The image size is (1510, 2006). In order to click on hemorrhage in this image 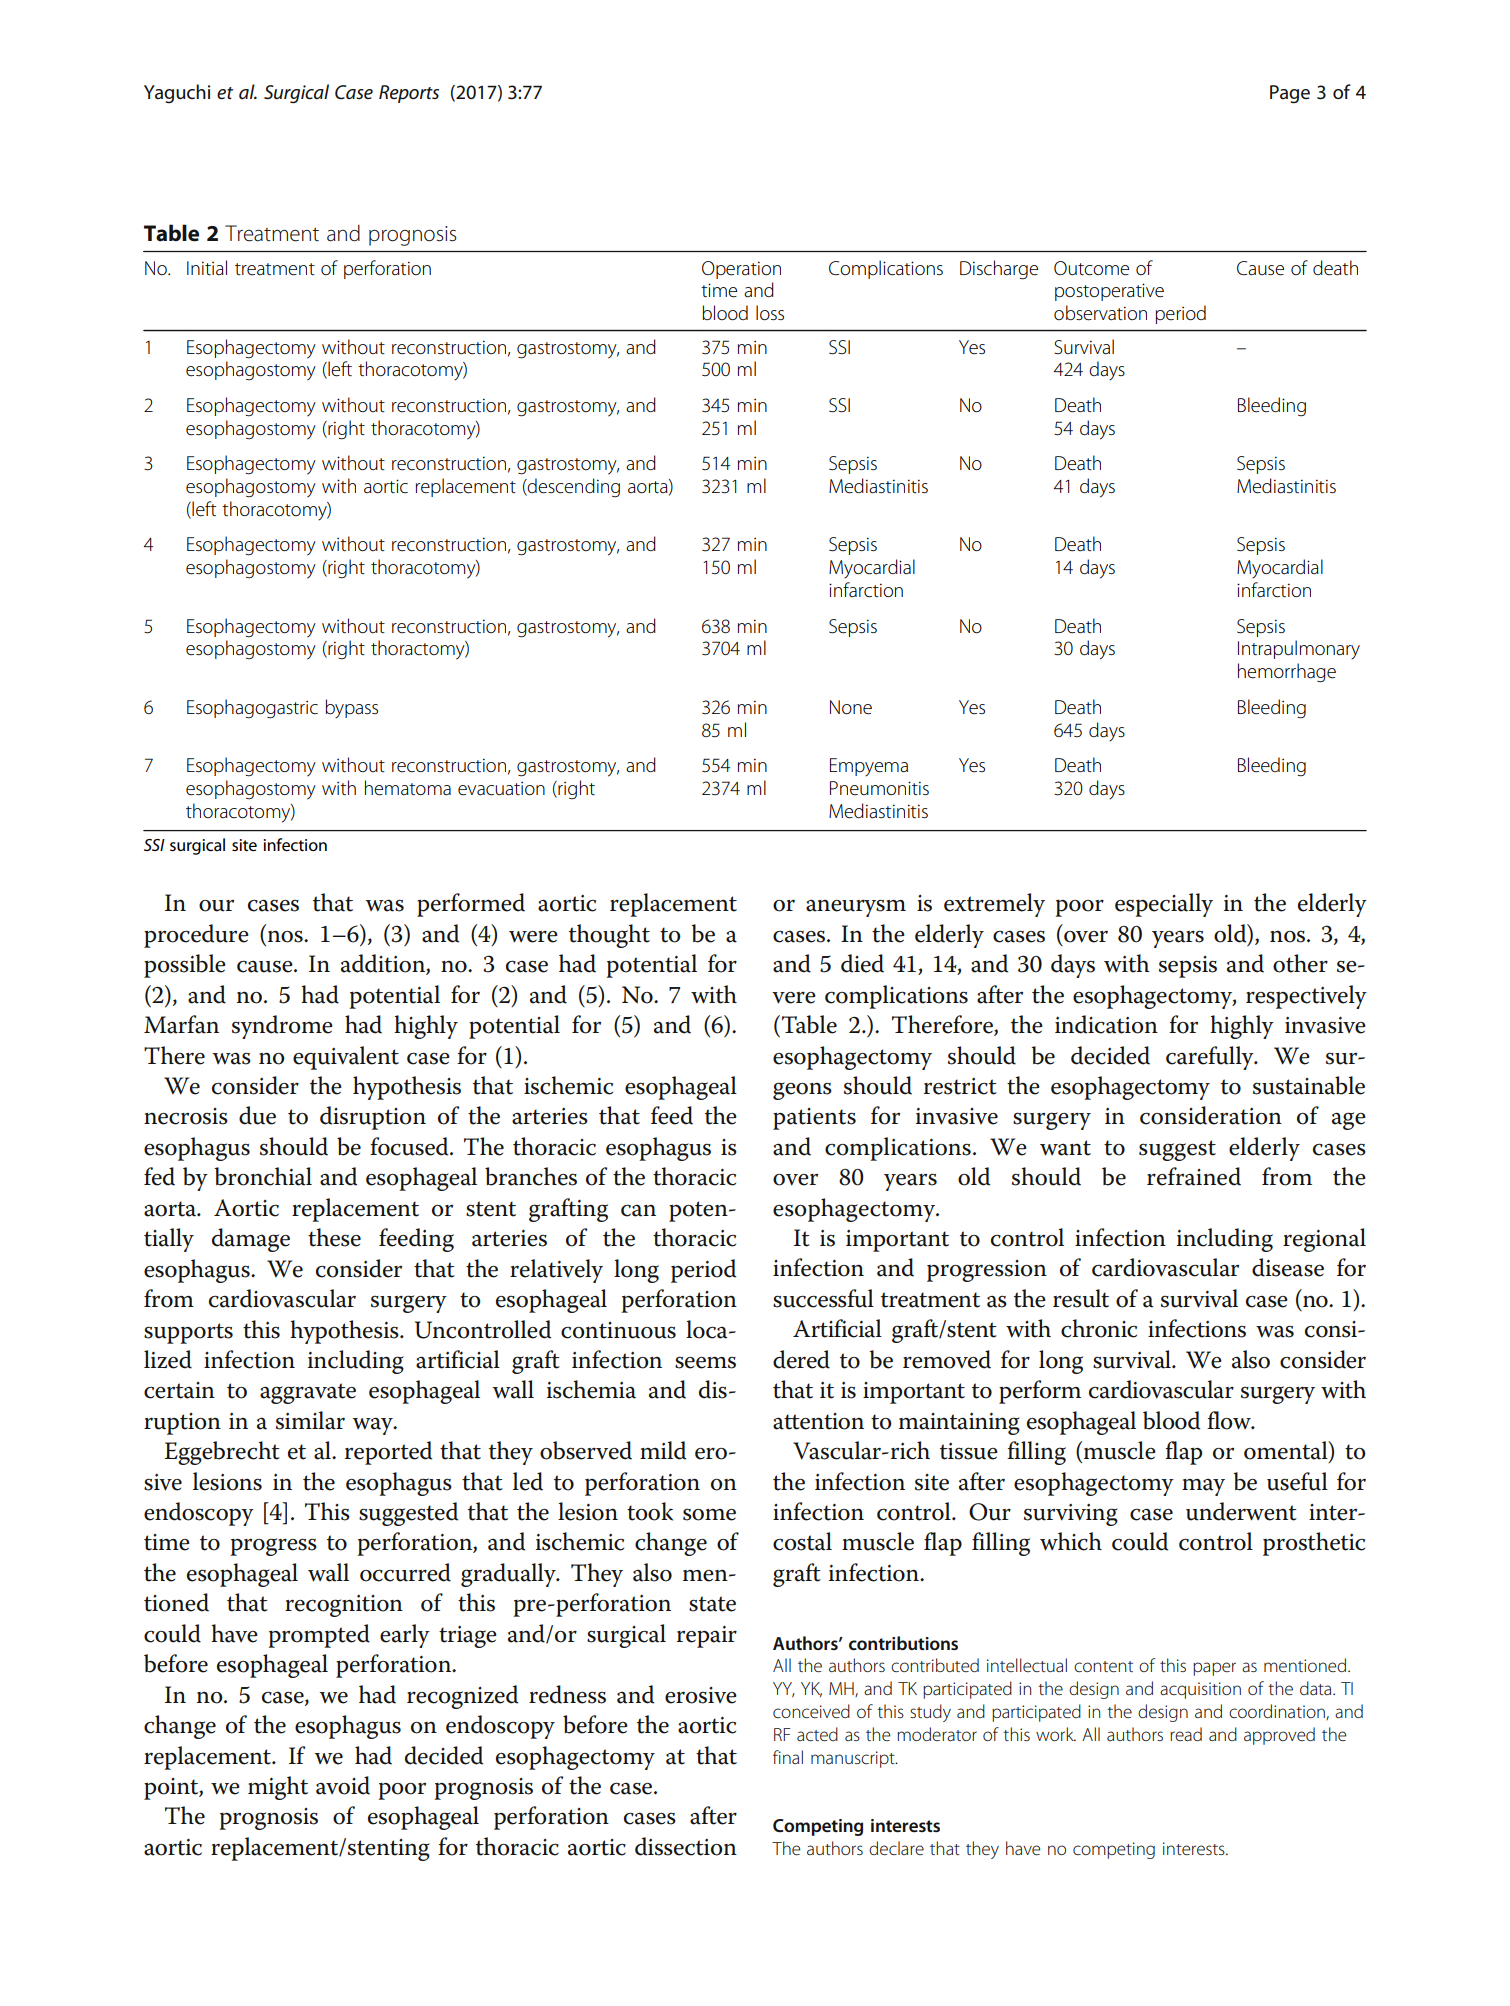, I will do `click(1287, 673)`.
